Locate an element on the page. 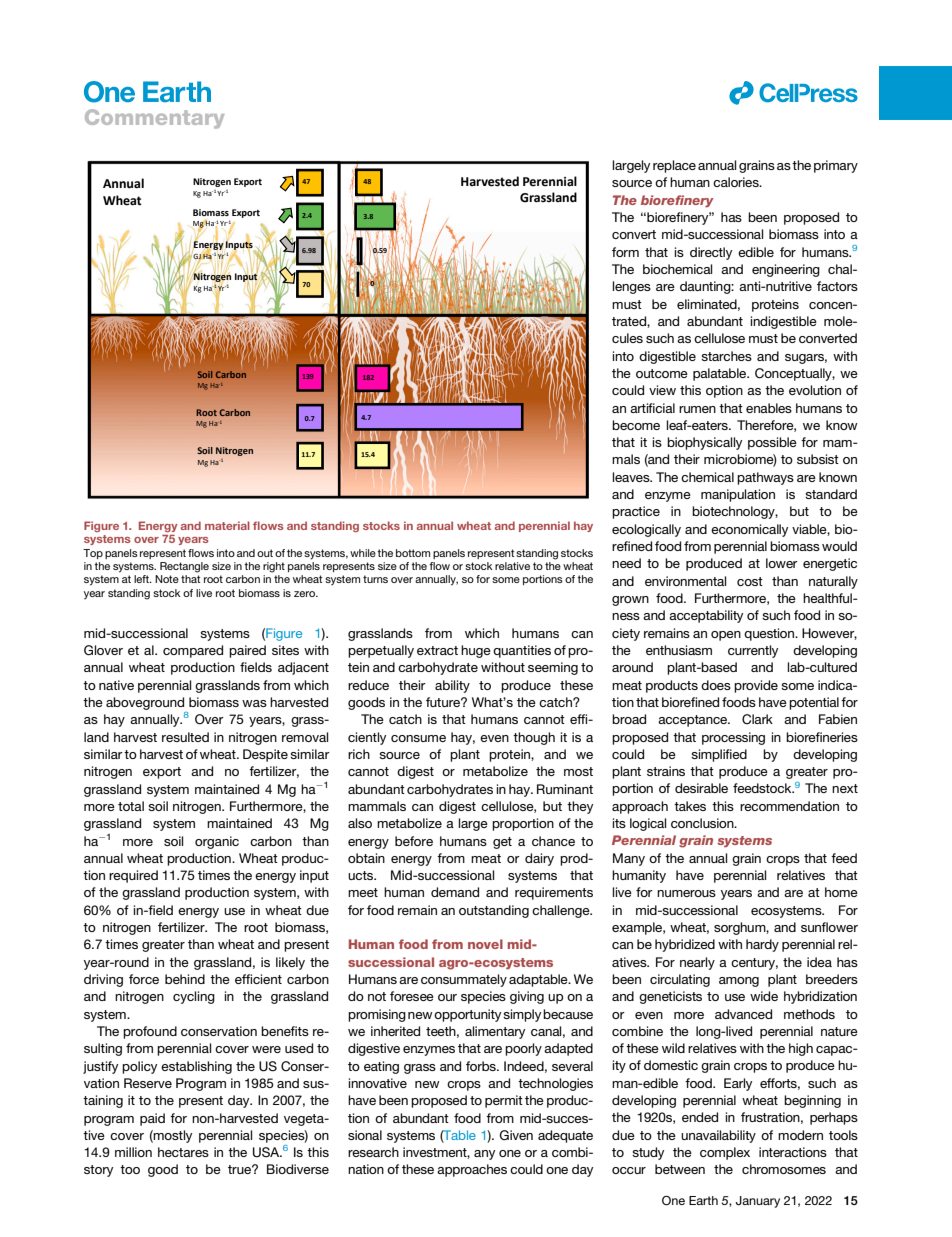 The image size is (952, 1237). material is located at coordinates (227, 525).
